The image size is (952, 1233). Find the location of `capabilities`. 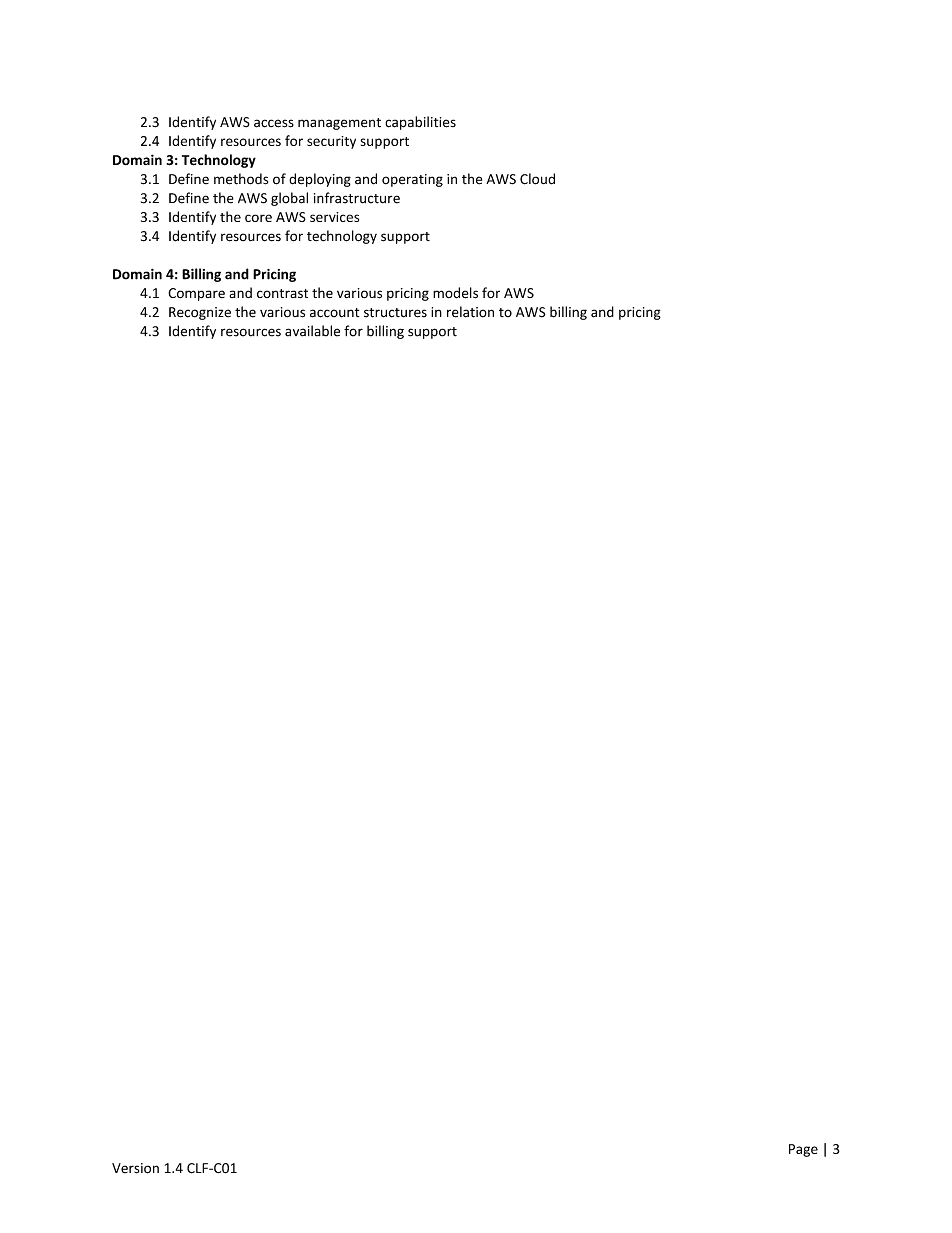

capabilities is located at coordinates (420, 123).
